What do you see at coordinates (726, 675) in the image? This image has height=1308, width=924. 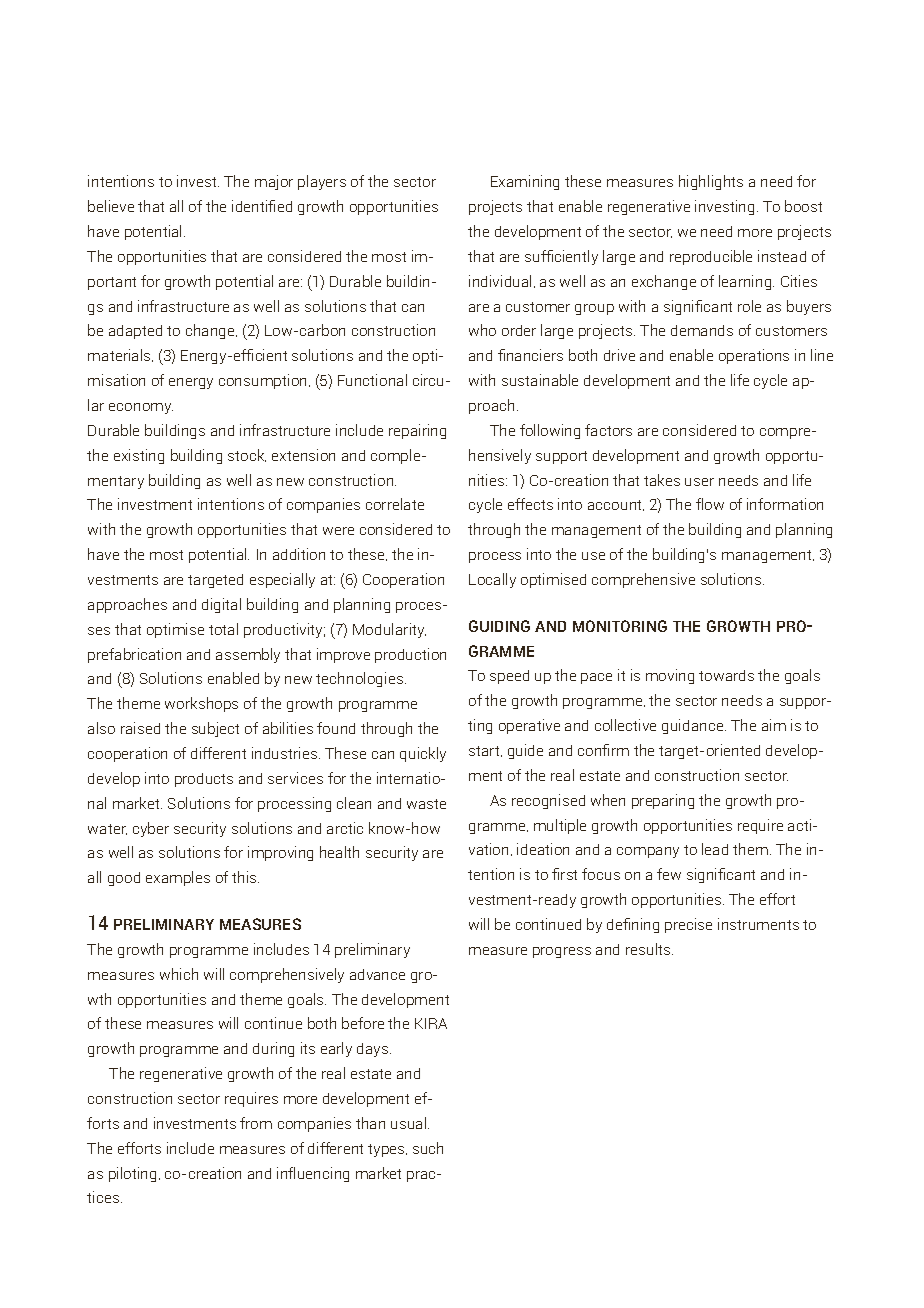 I see `towards` at bounding box center [726, 675].
